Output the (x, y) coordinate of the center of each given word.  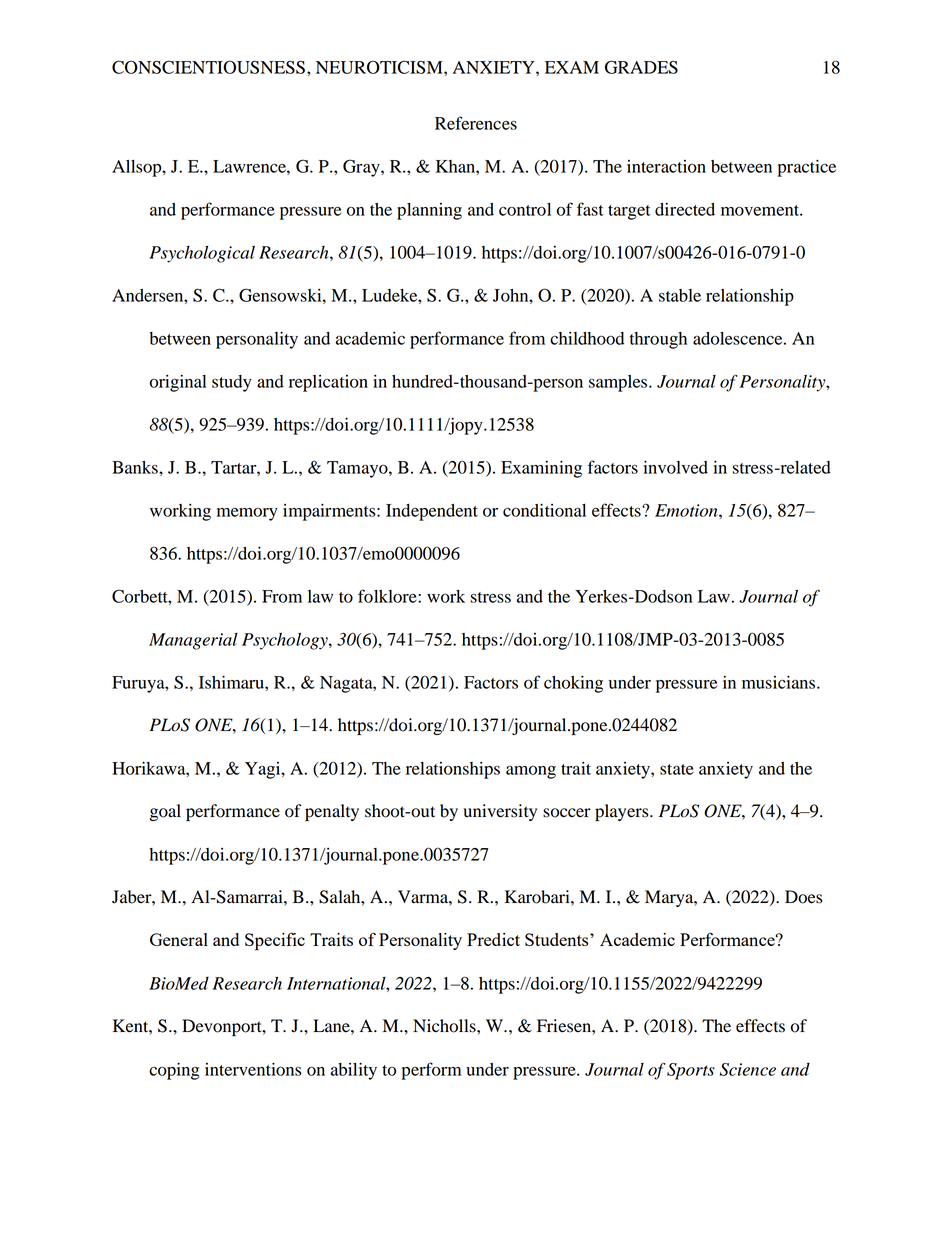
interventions (253, 1069)
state (677, 769)
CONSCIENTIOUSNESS (208, 67)
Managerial (193, 641)
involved (675, 467)
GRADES (641, 67)
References (476, 123)
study (232, 383)
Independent (432, 512)
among (531, 772)
